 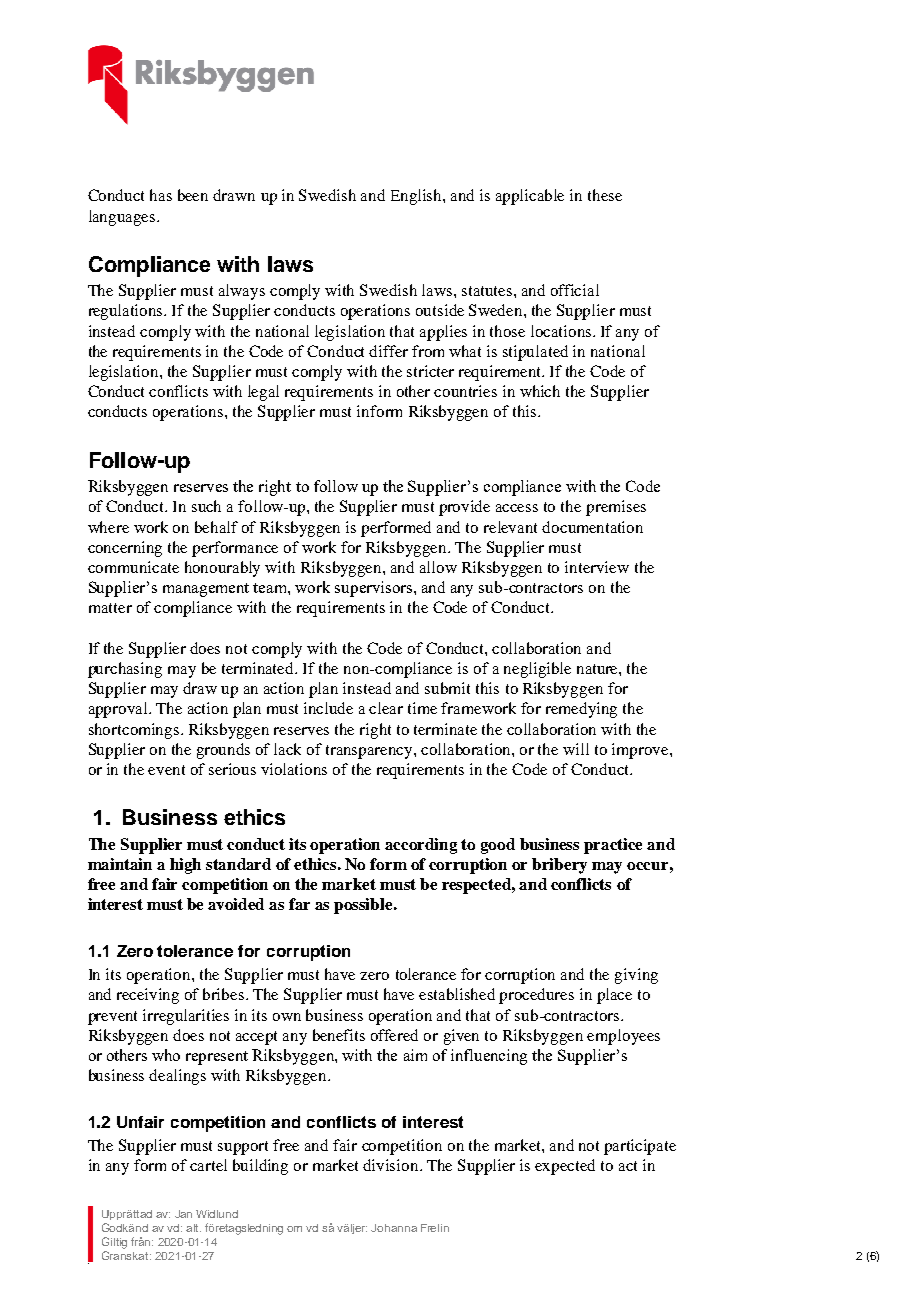 What do you see at coordinates (193, 195) in the screenshot?
I see `been` at bounding box center [193, 195].
